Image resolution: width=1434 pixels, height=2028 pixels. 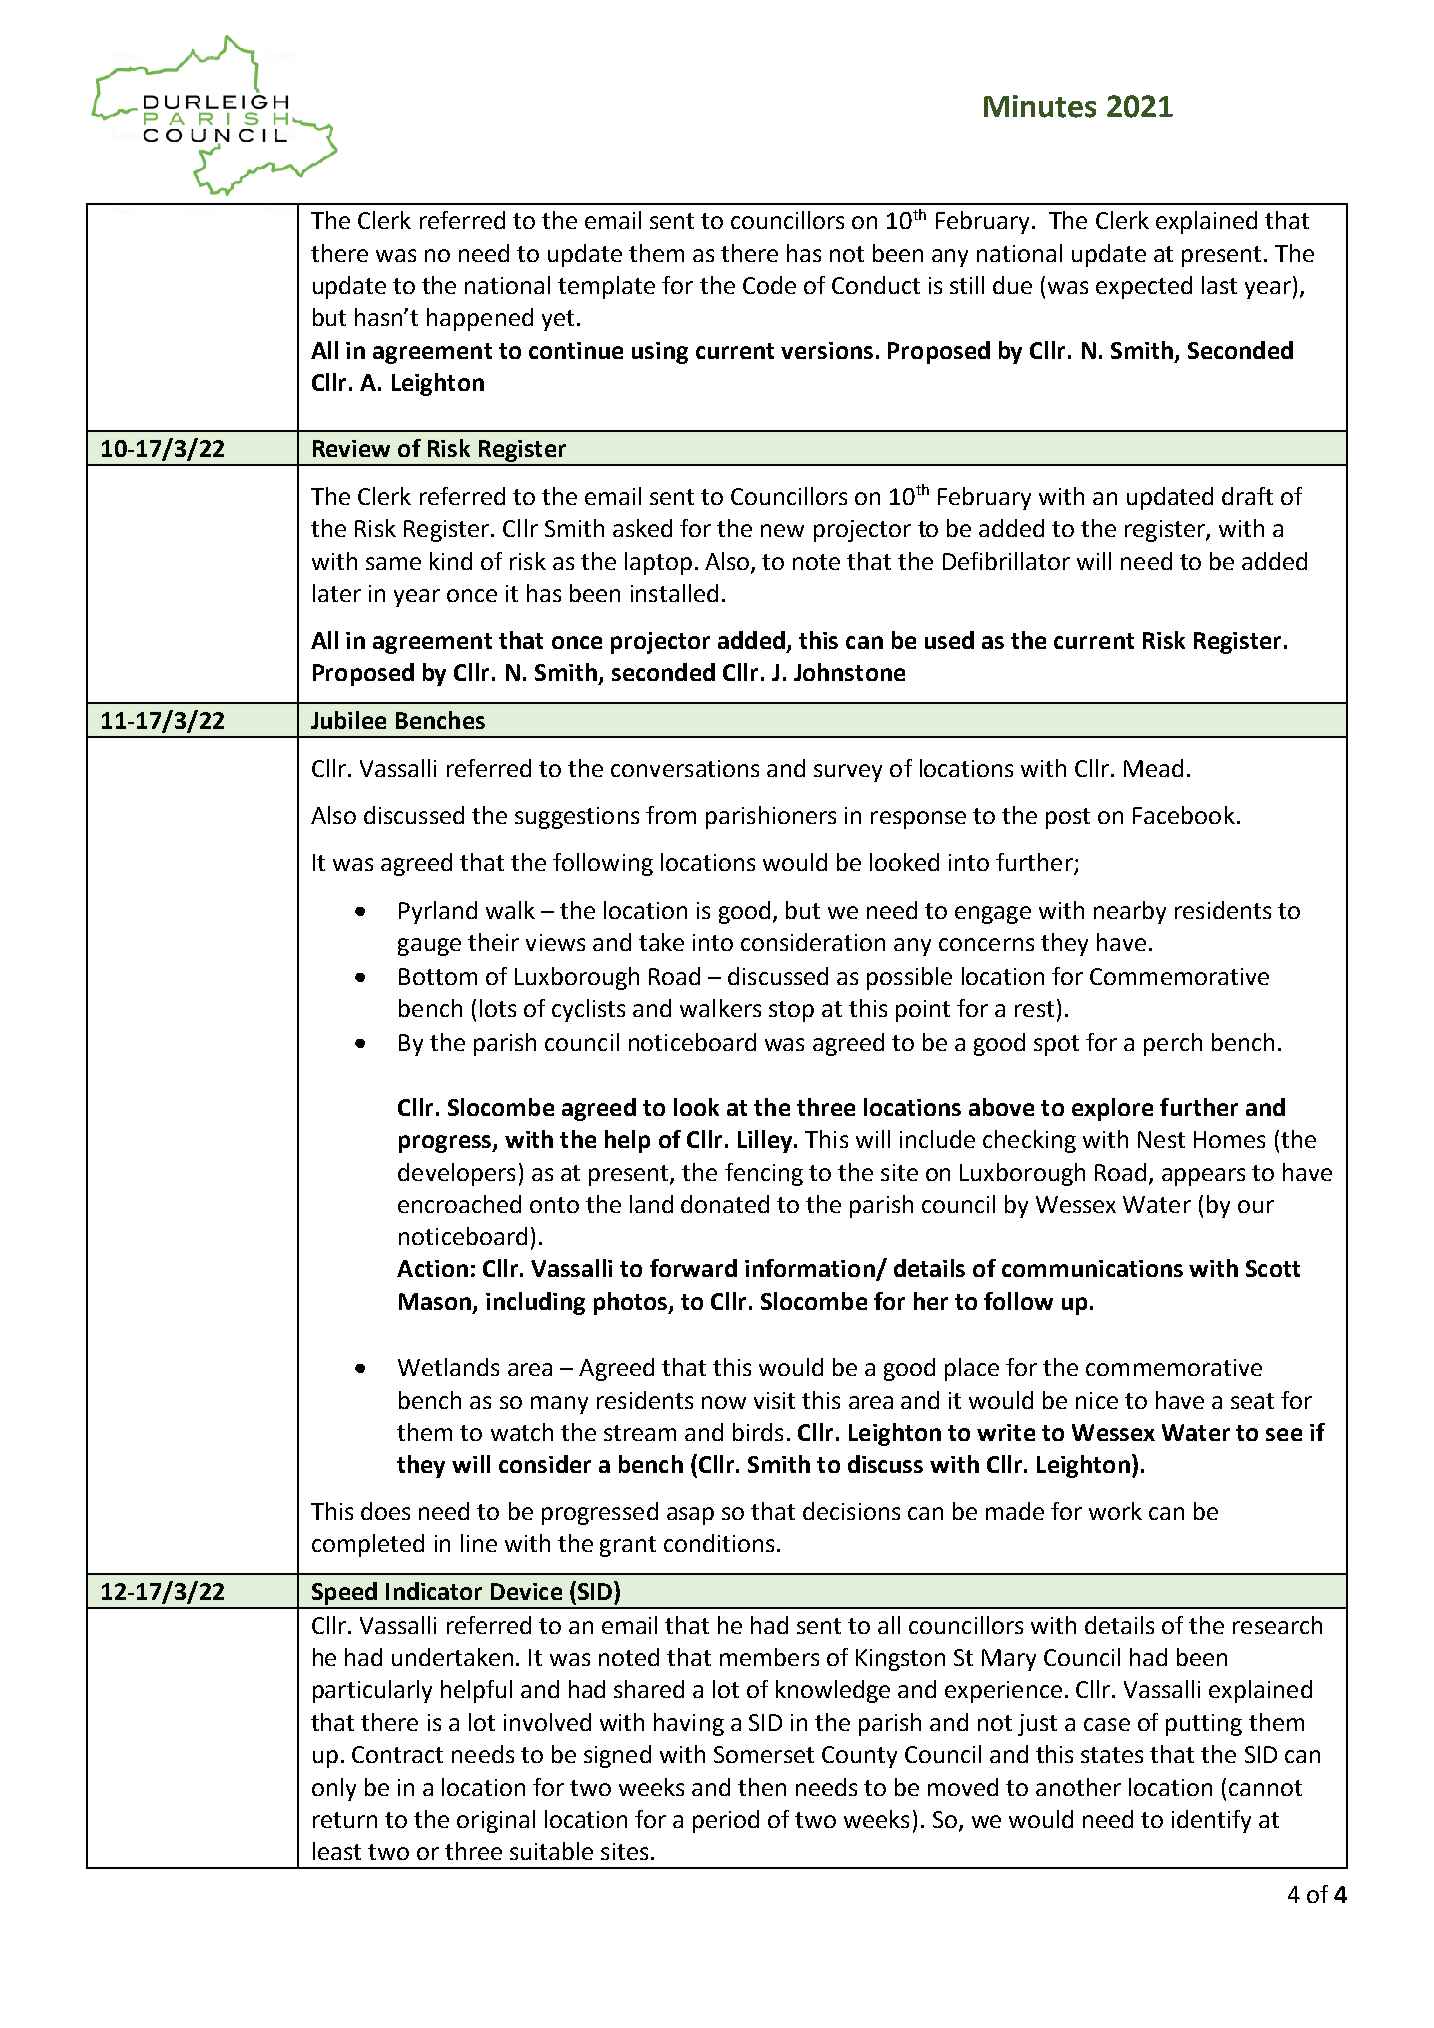 I want to click on Code, so click(x=769, y=285).
